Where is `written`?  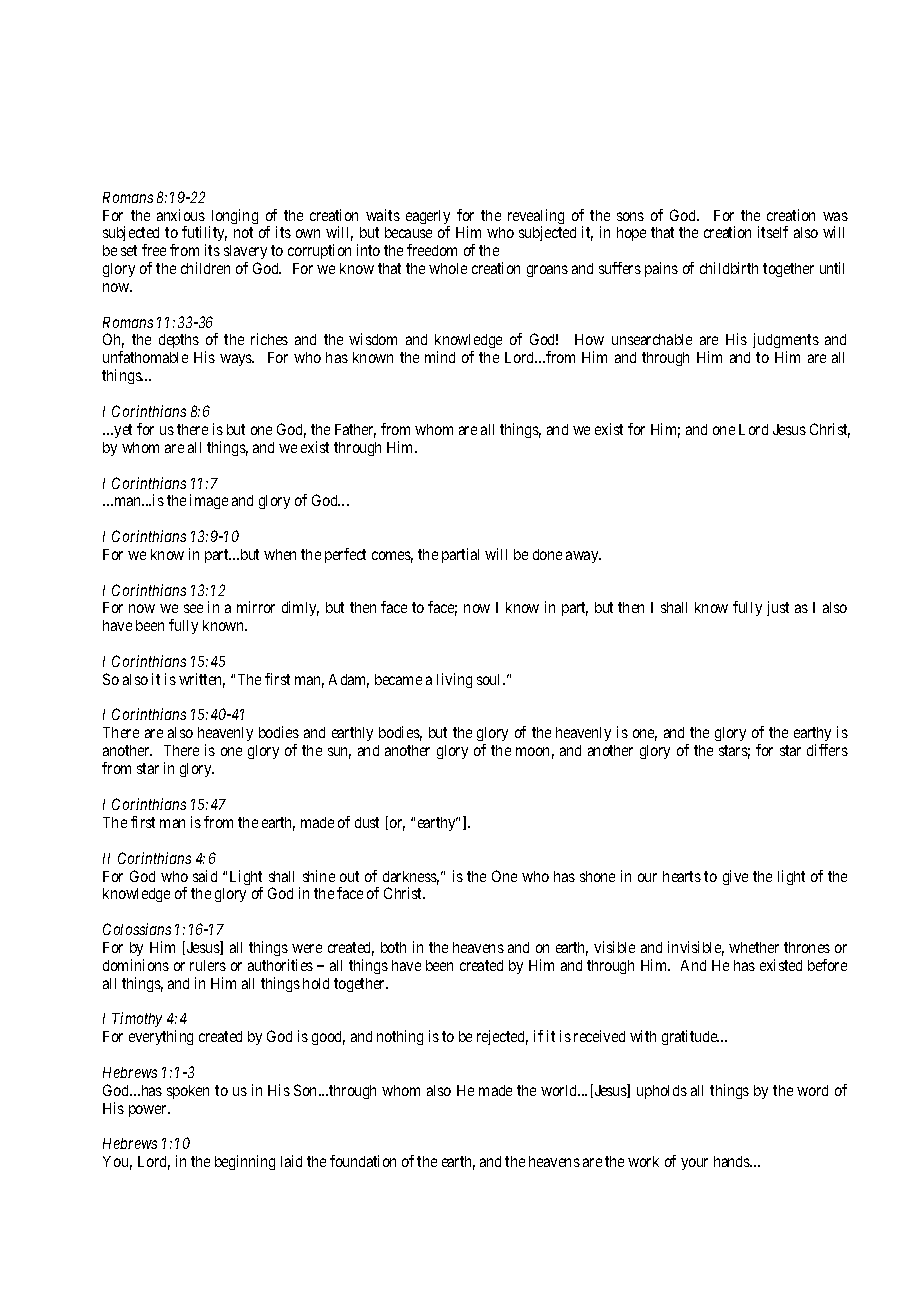
written is located at coordinates (202, 680).
